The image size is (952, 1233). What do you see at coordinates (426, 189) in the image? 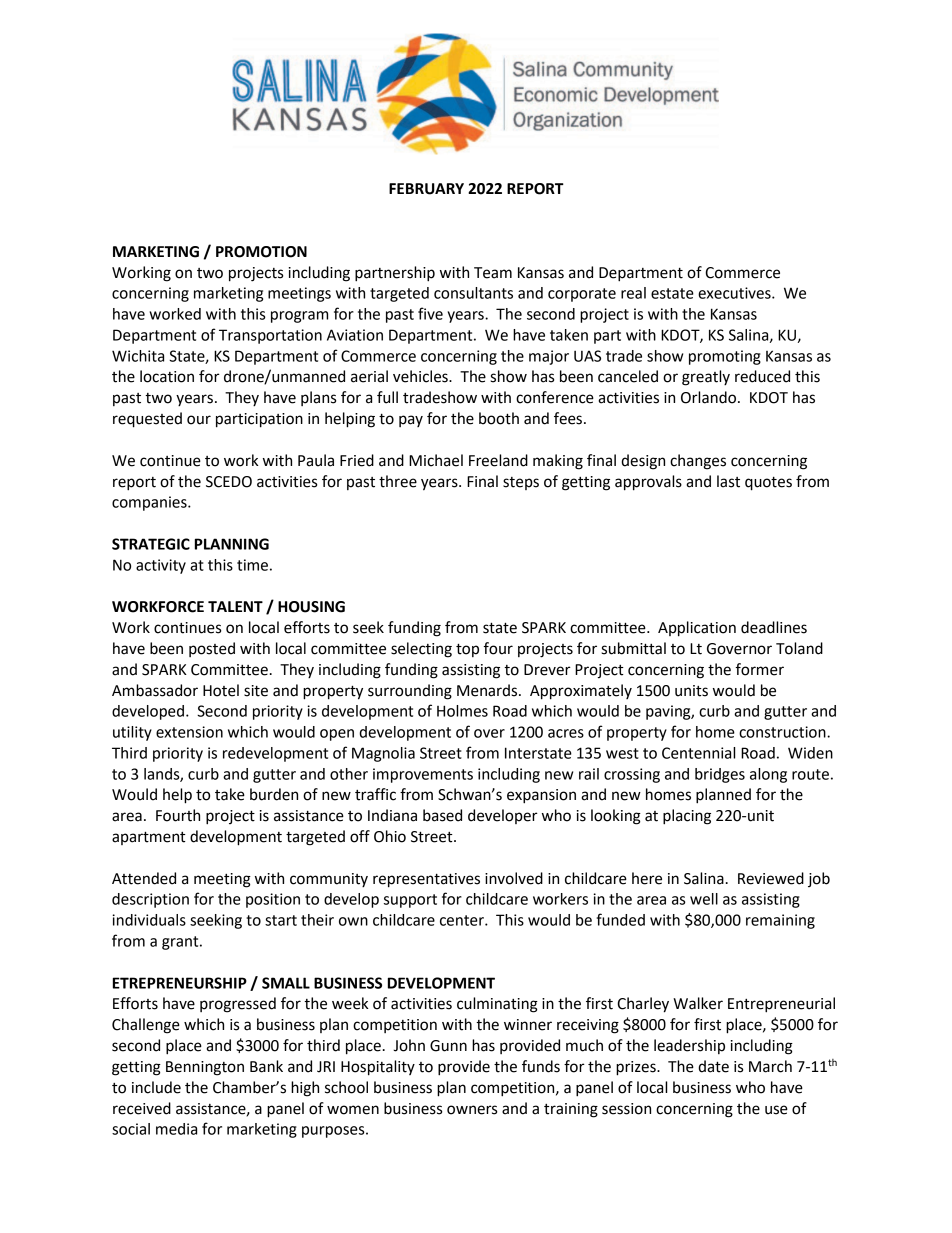
I see `FEBRUARY` at bounding box center [426, 189].
